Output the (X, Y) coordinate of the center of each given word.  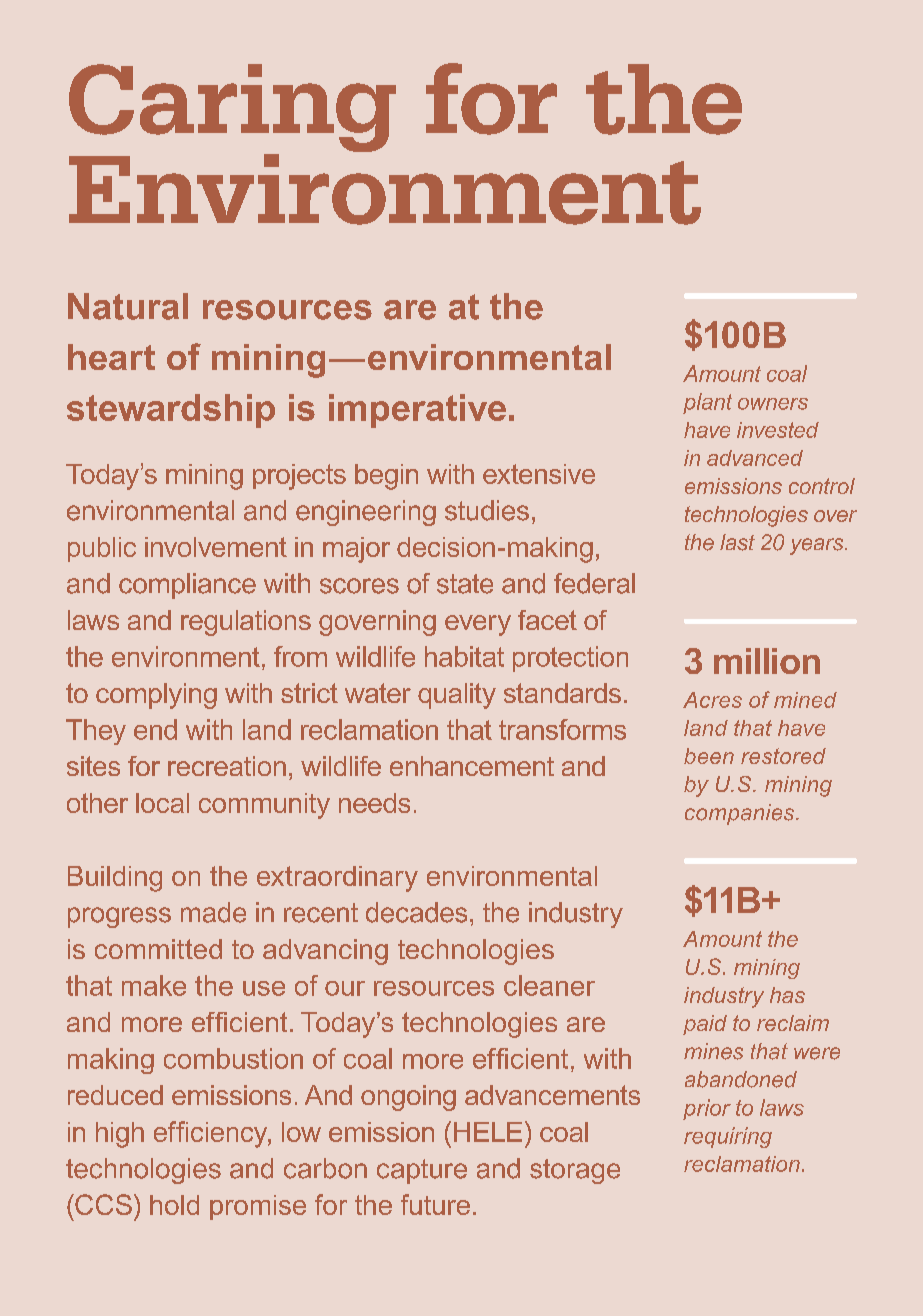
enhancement (472, 766)
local (162, 803)
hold (174, 1205)
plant (707, 403)
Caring (232, 109)
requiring (728, 1137)
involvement (216, 547)
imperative (417, 411)
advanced (755, 458)
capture (422, 1171)
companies (741, 814)
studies (487, 510)
